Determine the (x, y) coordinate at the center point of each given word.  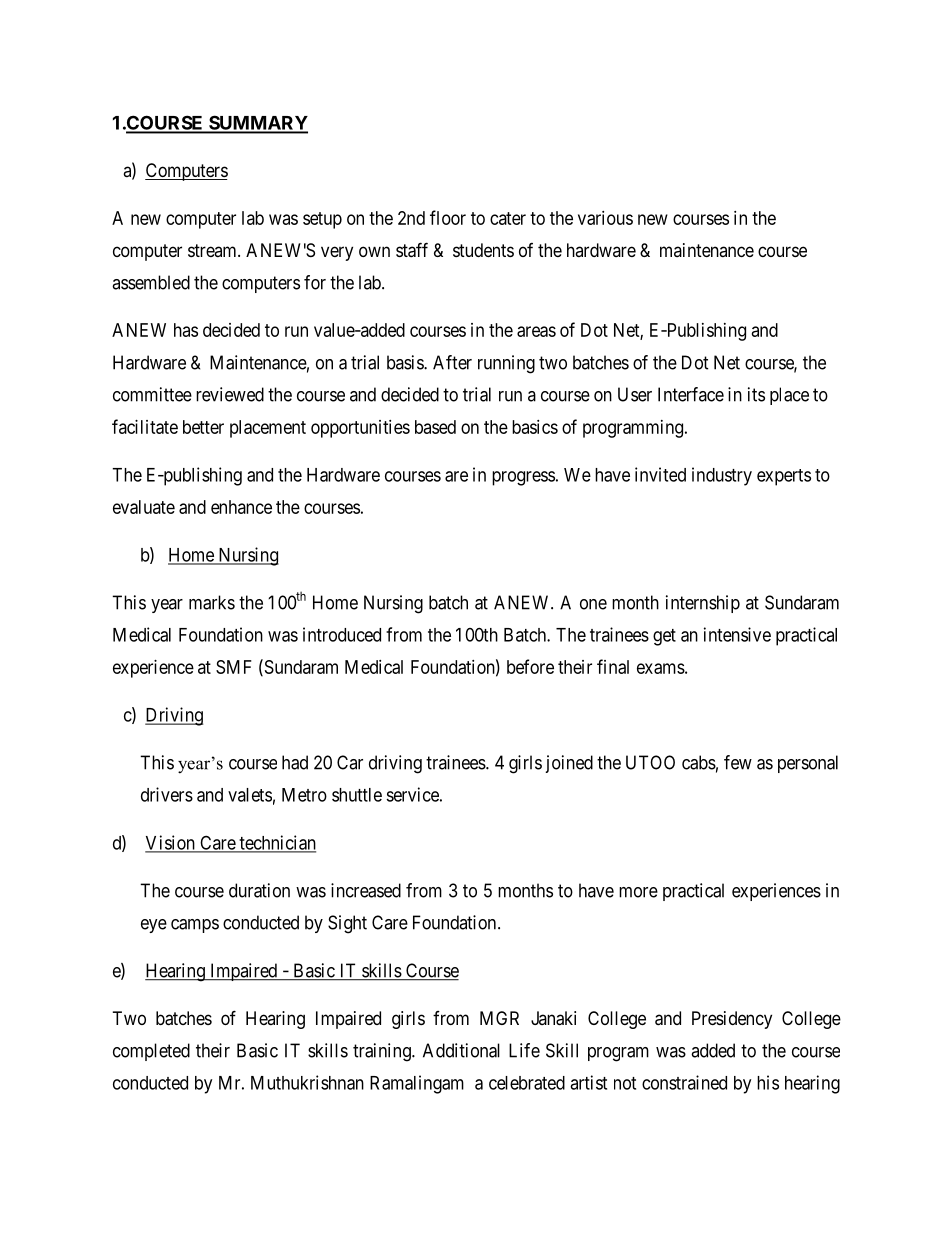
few (738, 762)
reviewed (230, 394)
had (295, 762)
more (638, 892)
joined (569, 764)
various (605, 218)
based (435, 427)
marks (212, 602)
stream (213, 250)
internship (703, 604)
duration (259, 890)
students (483, 250)
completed (151, 1052)
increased (366, 890)
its (756, 394)
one (593, 604)
